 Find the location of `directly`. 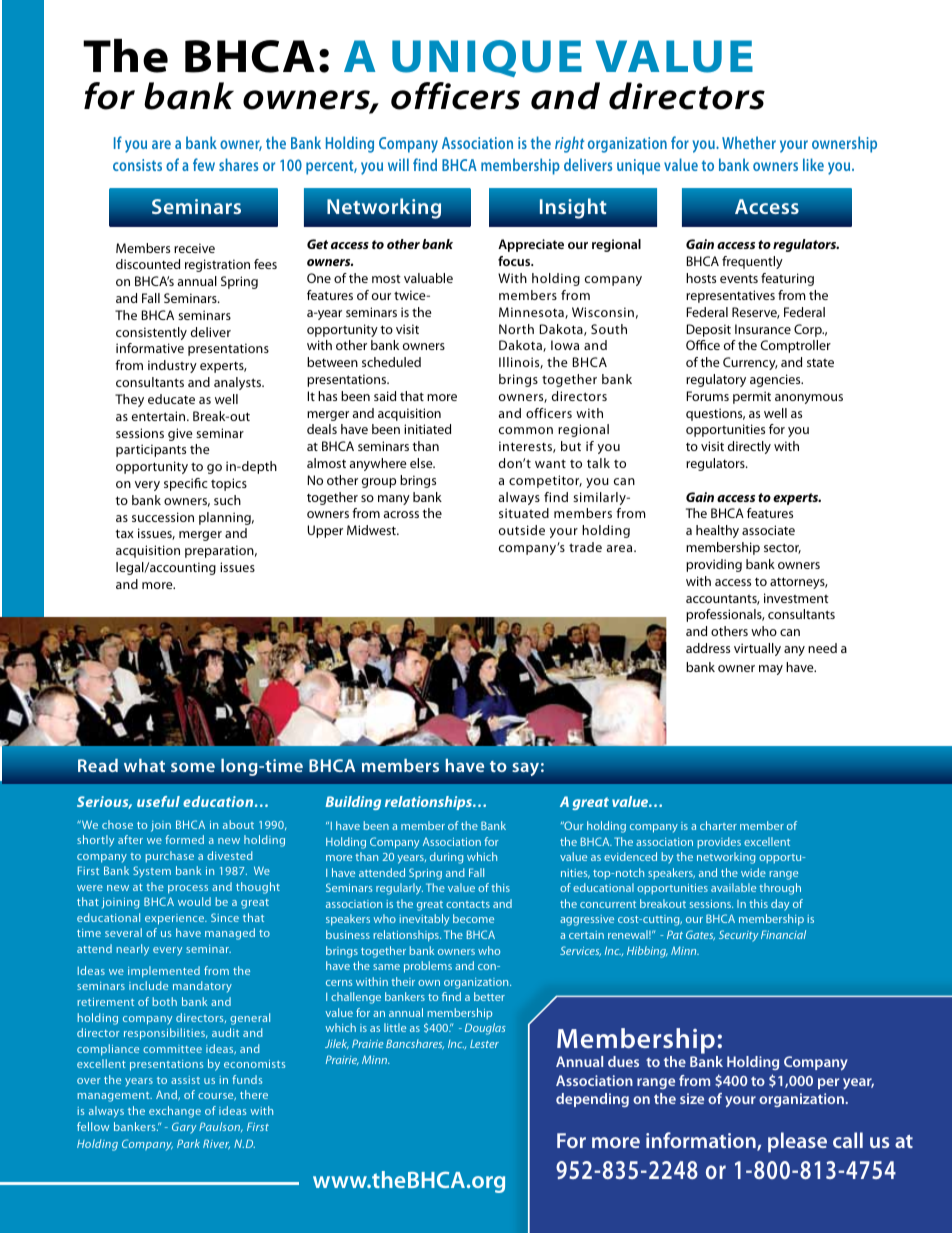

directly is located at coordinates (749, 447).
